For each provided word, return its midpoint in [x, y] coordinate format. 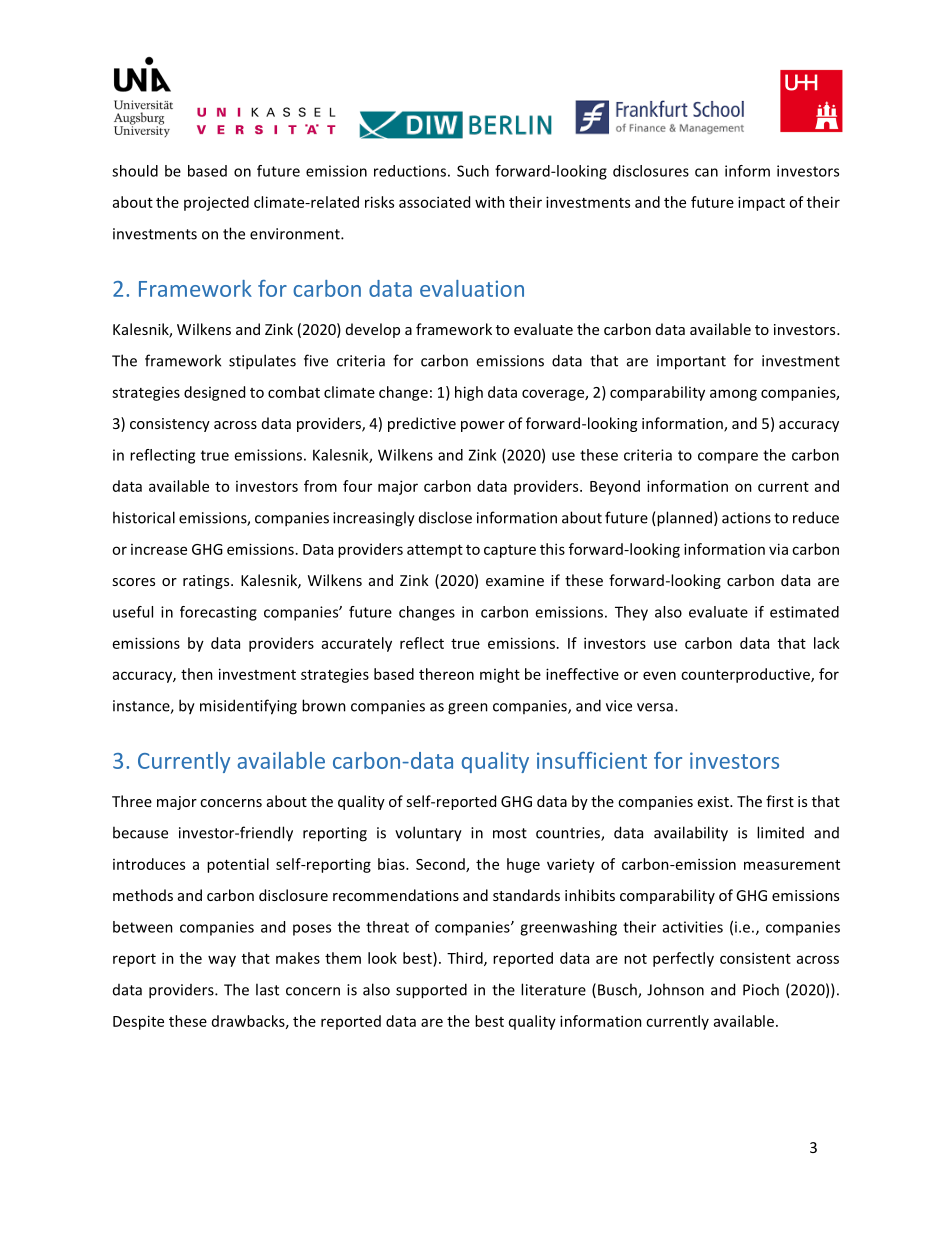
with [490, 202]
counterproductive [746, 675]
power [483, 426]
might [500, 675]
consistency [170, 425]
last [267, 989]
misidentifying [248, 707]
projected [216, 203]
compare [728, 458]
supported [431, 991]
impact [761, 203]
